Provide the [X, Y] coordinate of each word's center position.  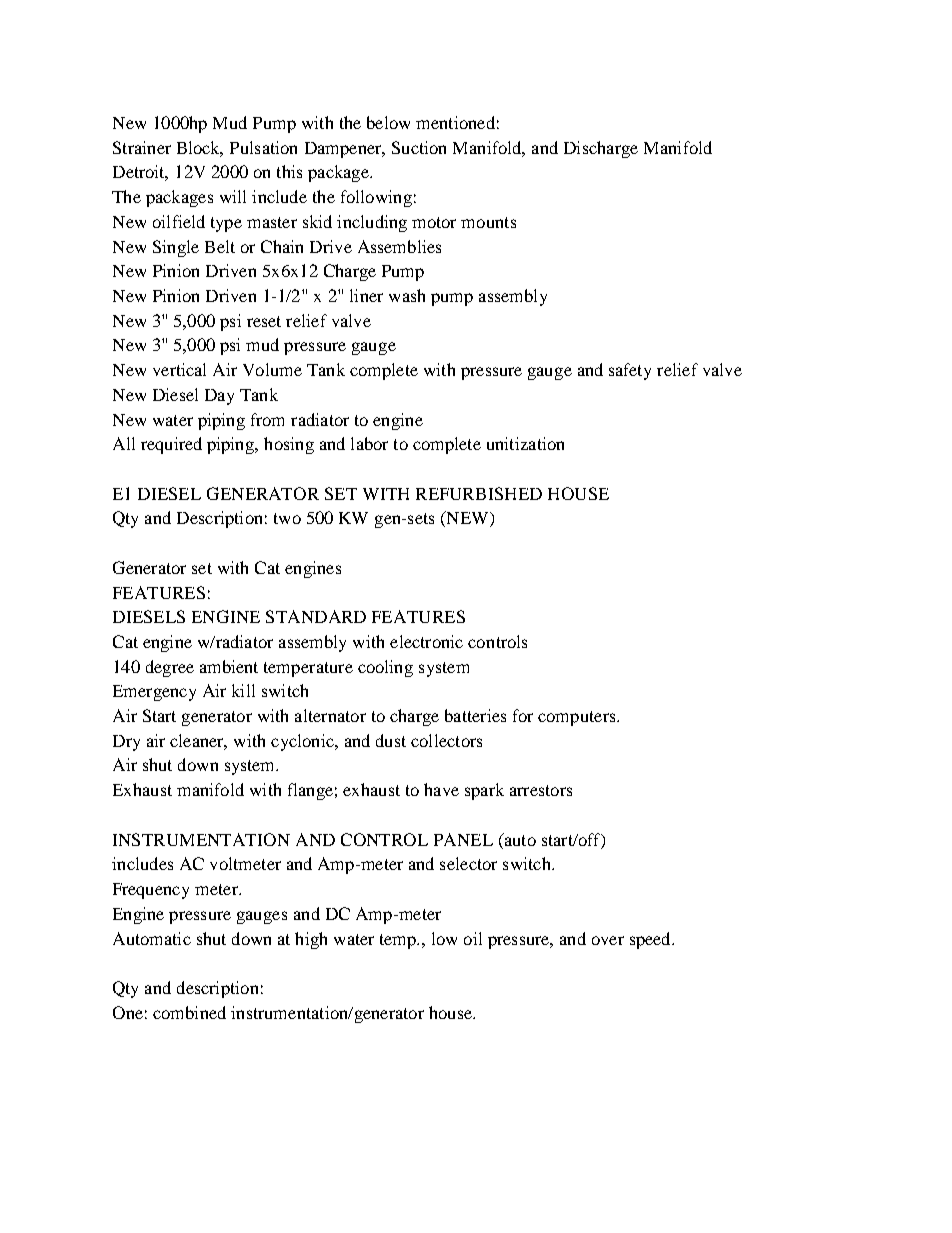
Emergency [154, 693]
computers [578, 718]
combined [189, 1012]
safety [630, 371]
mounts [488, 222]
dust [391, 740]
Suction [419, 147]
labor [369, 443]
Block [200, 148]
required [171, 445]
